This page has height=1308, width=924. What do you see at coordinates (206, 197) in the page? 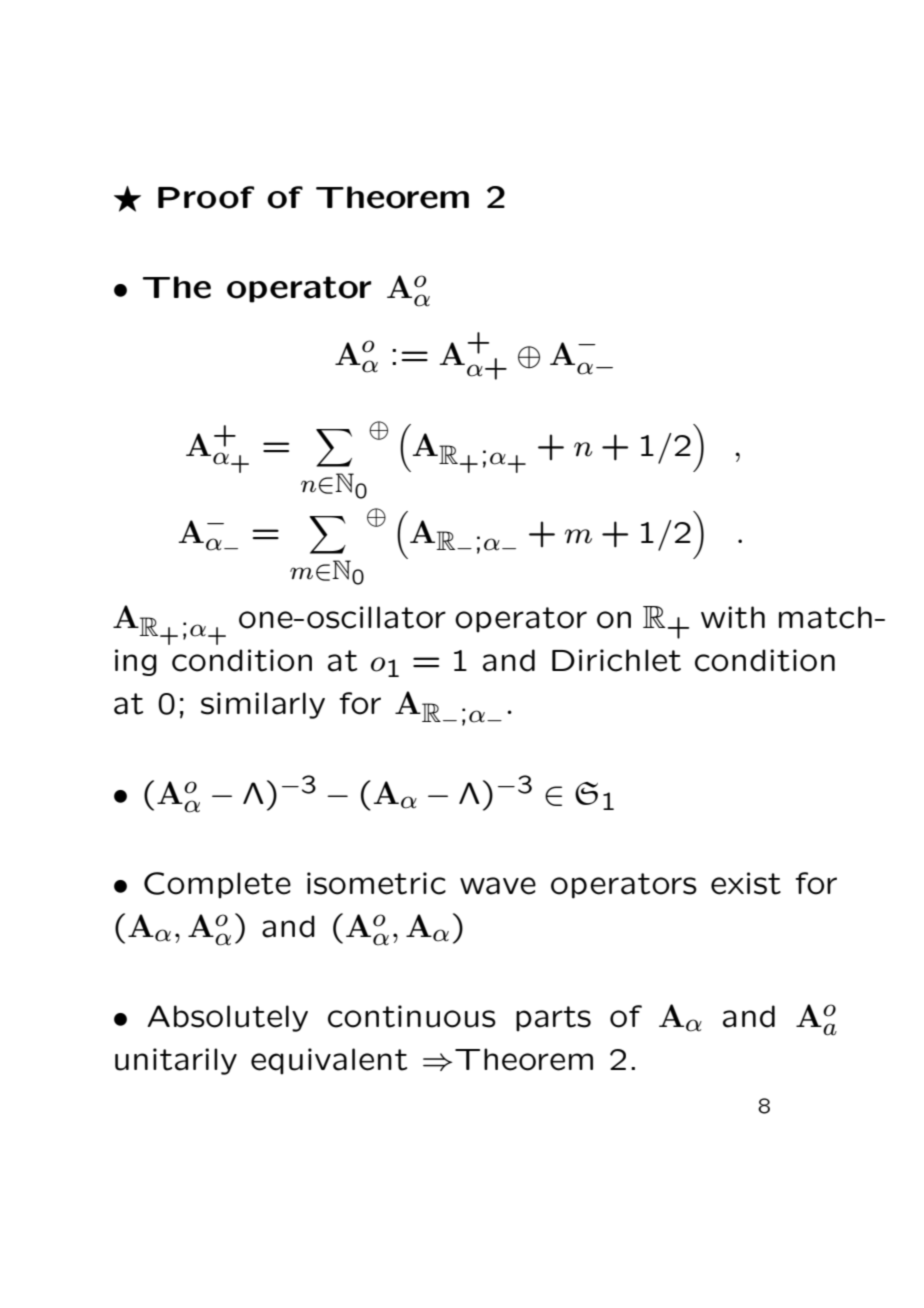
I see `Proof` at bounding box center [206, 197].
